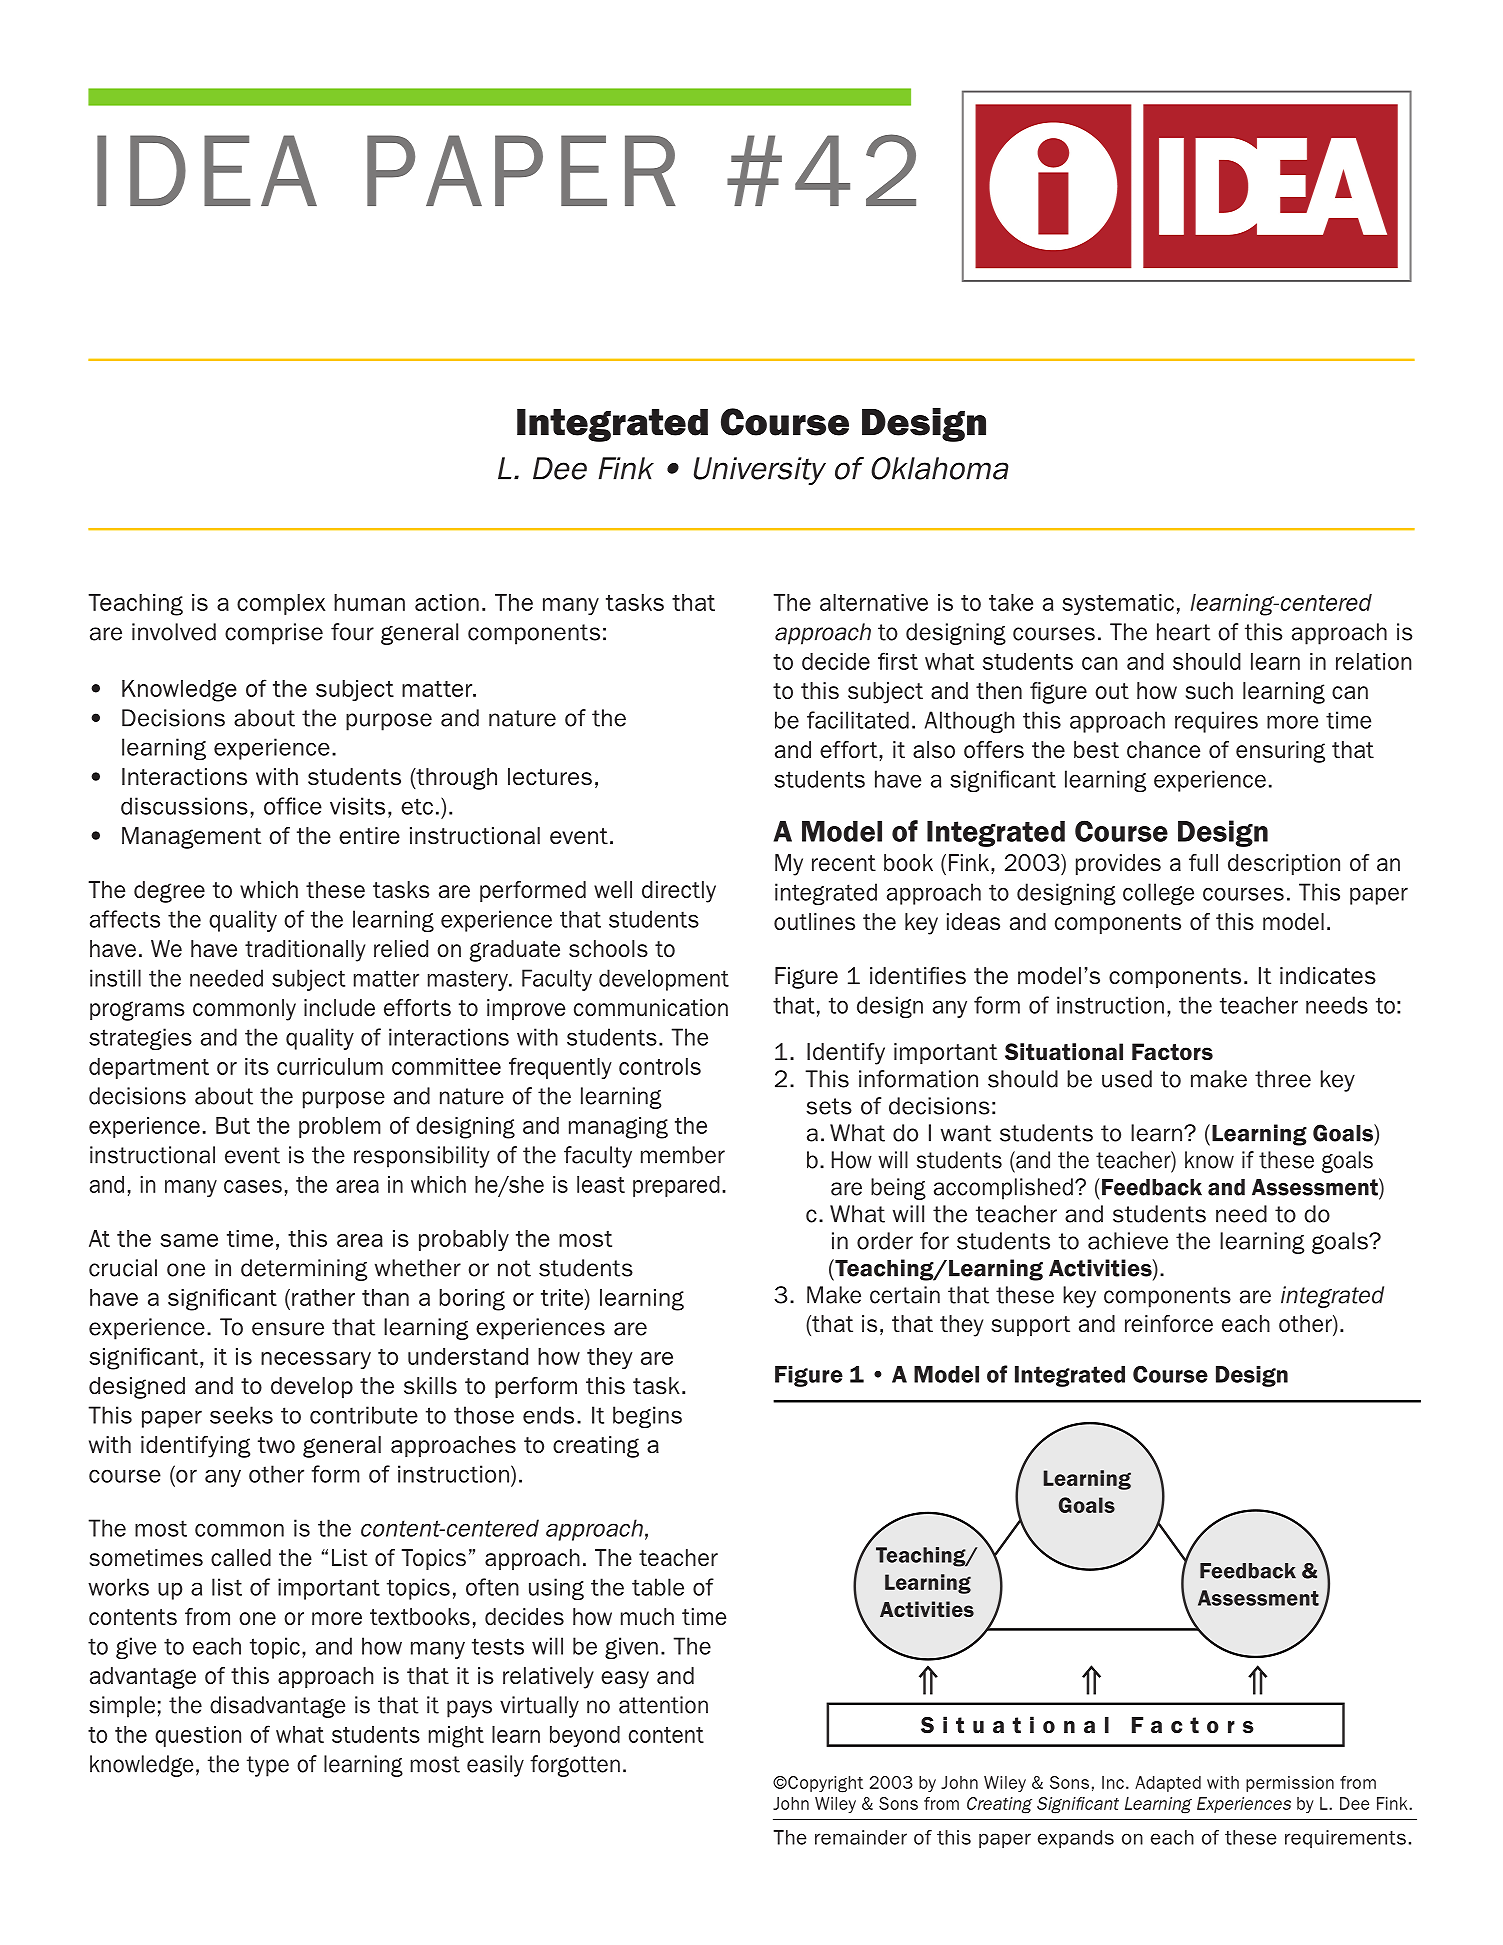  I want to click on complex, so click(281, 604).
